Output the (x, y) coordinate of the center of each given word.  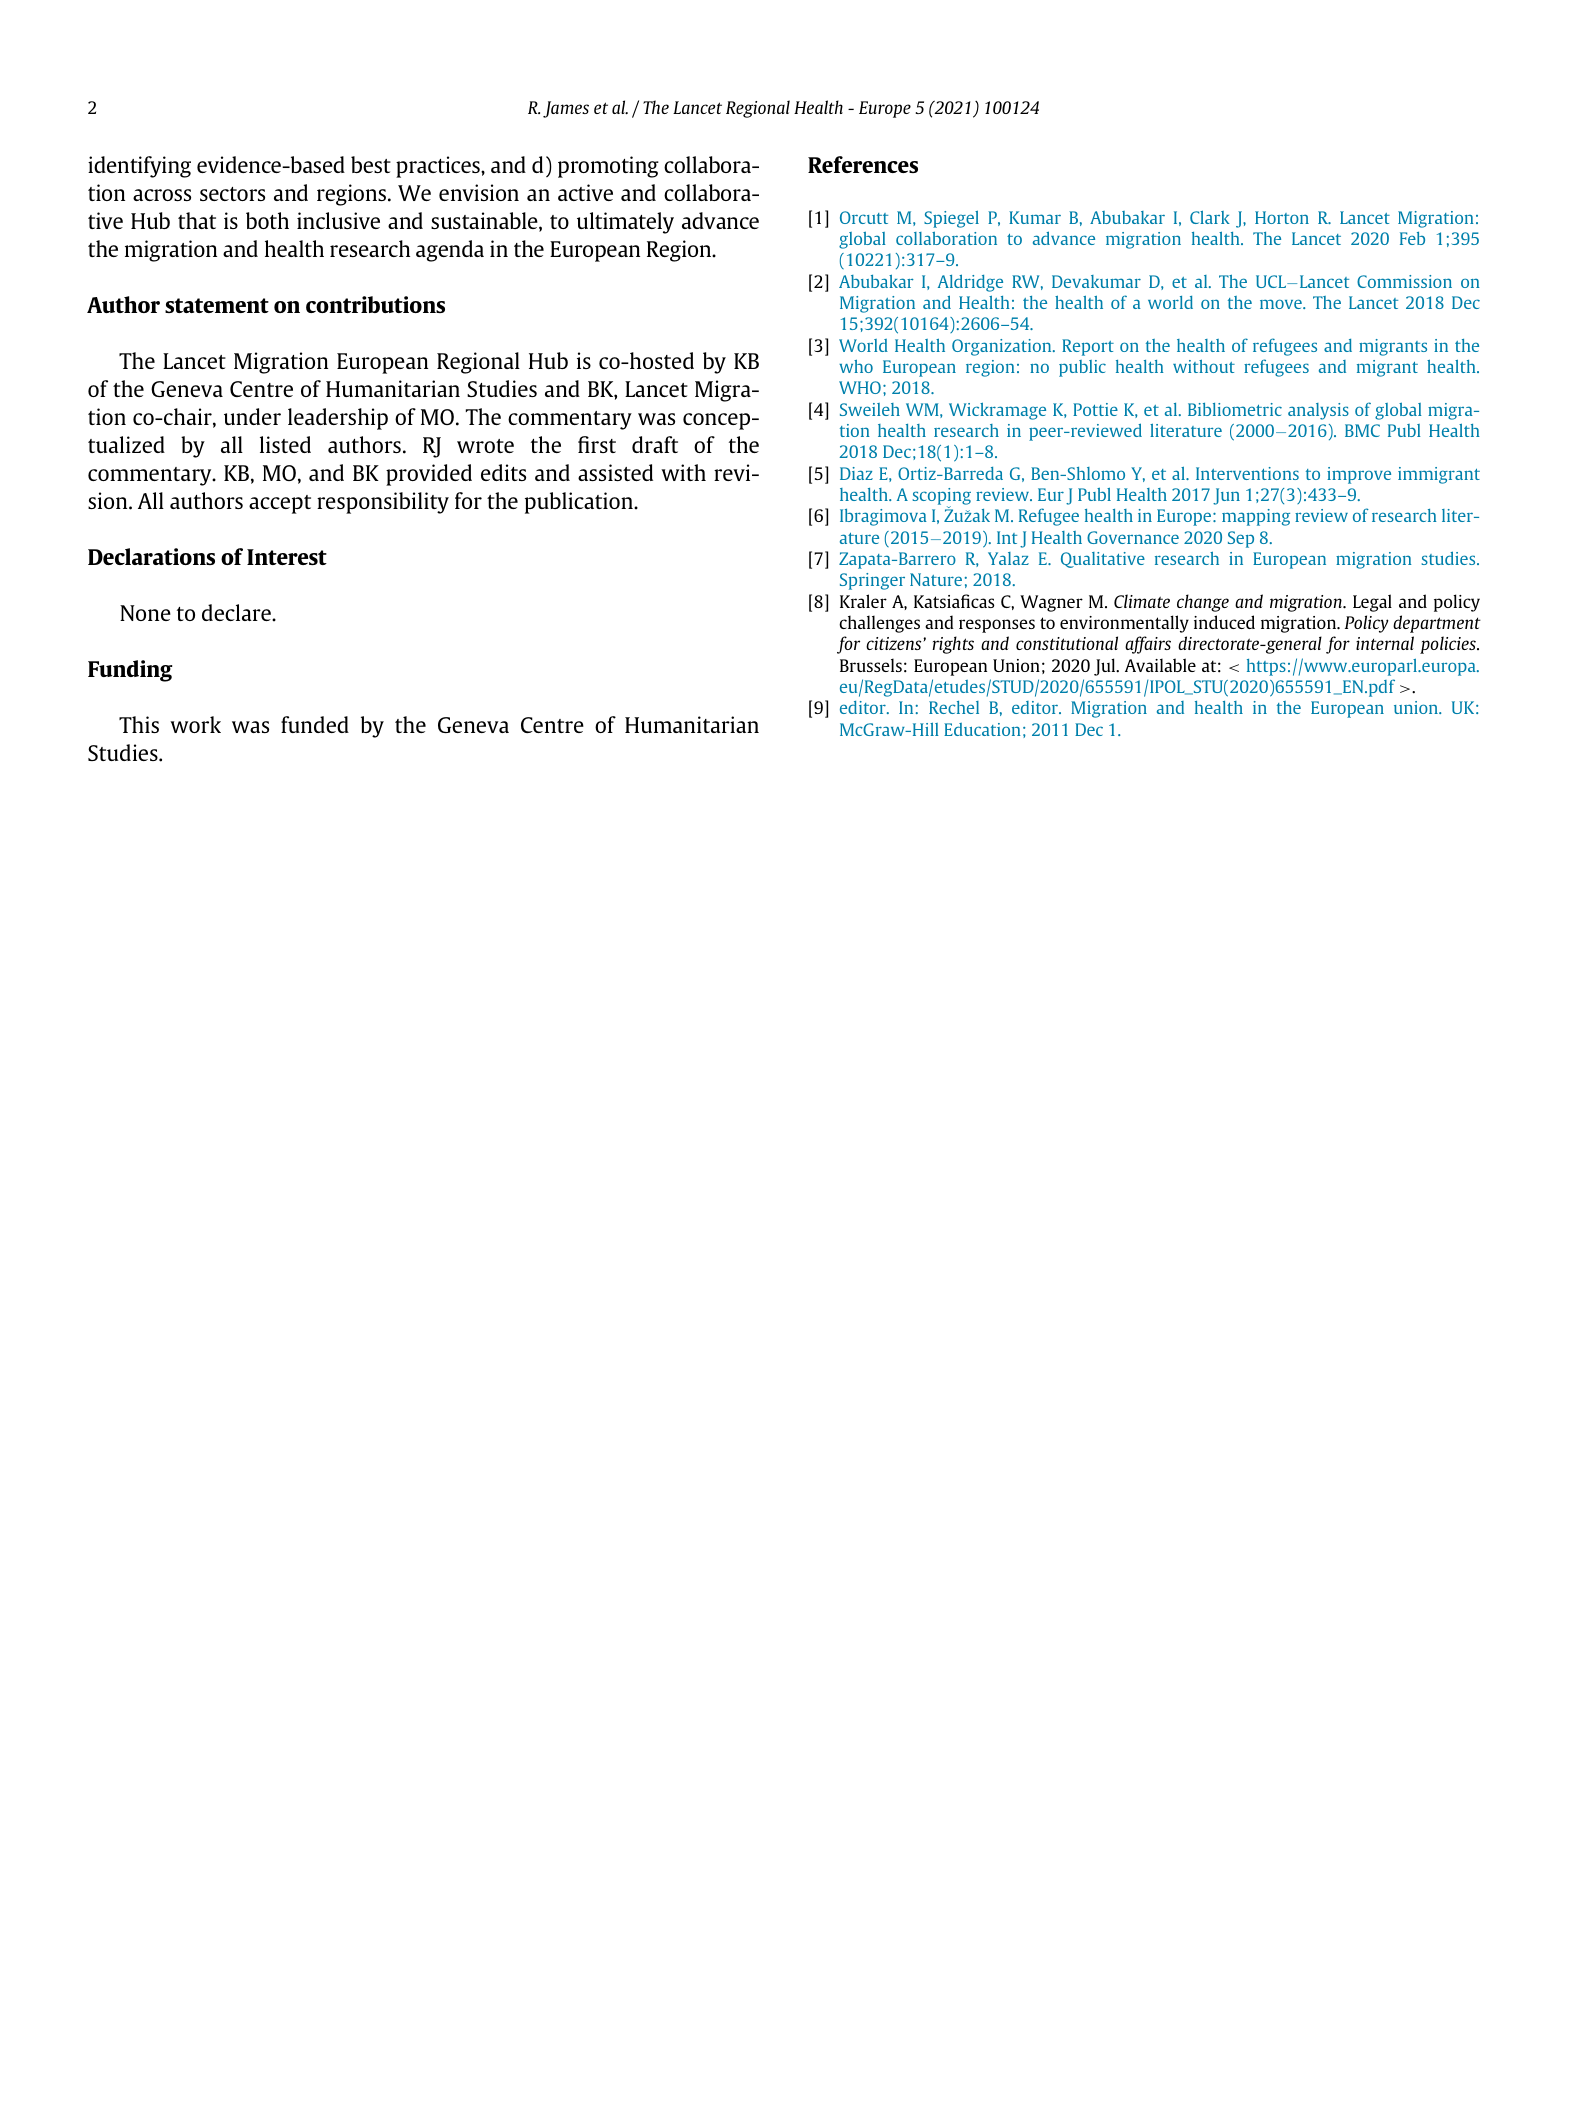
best (371, 164)
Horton (1282, 217)
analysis (1318, 411)
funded (315, 724)
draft (655, 444)
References (863, 164)
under (252, 416)
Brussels (871, 665)
